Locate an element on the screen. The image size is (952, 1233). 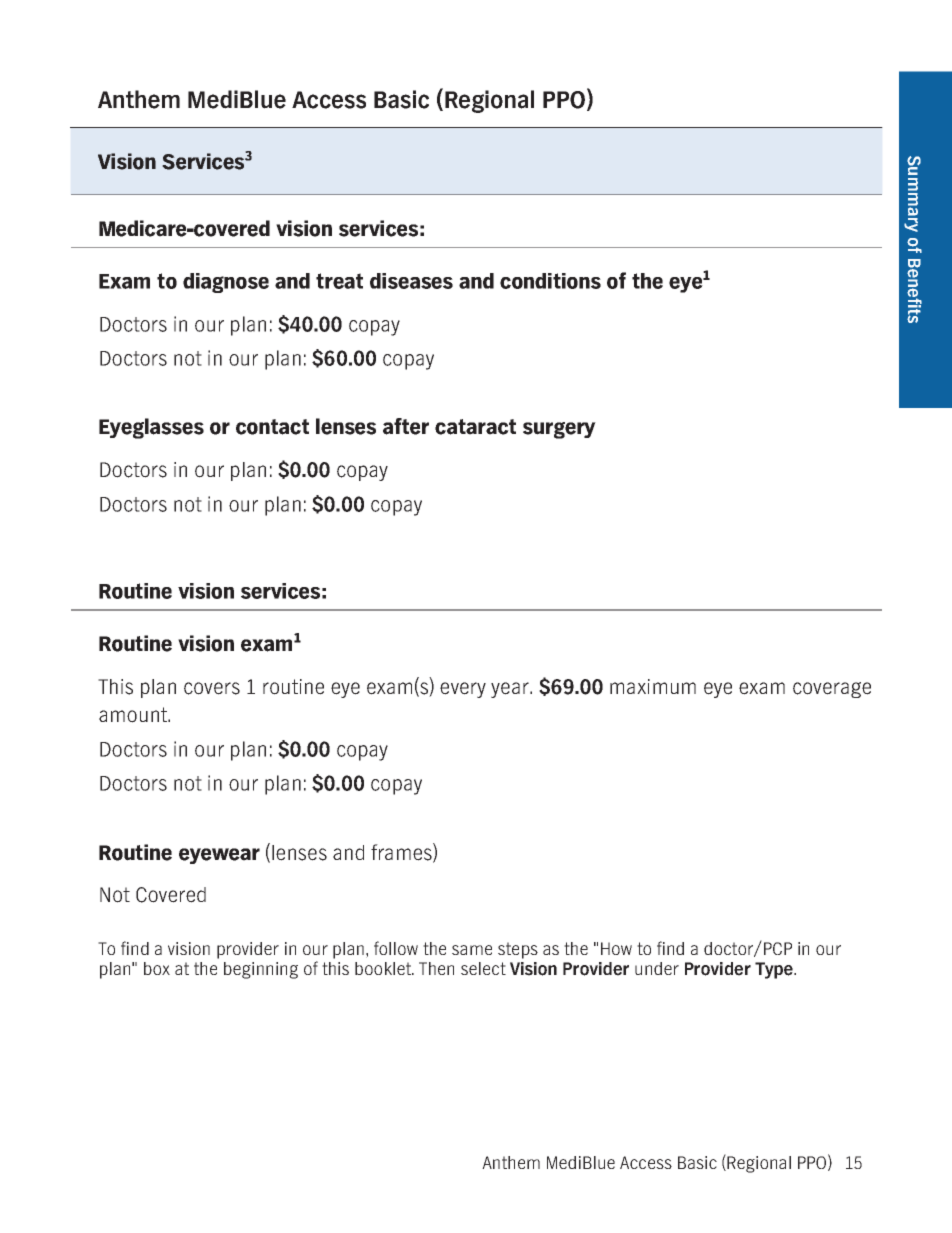
conditions is located at coordinates (550, 281).
